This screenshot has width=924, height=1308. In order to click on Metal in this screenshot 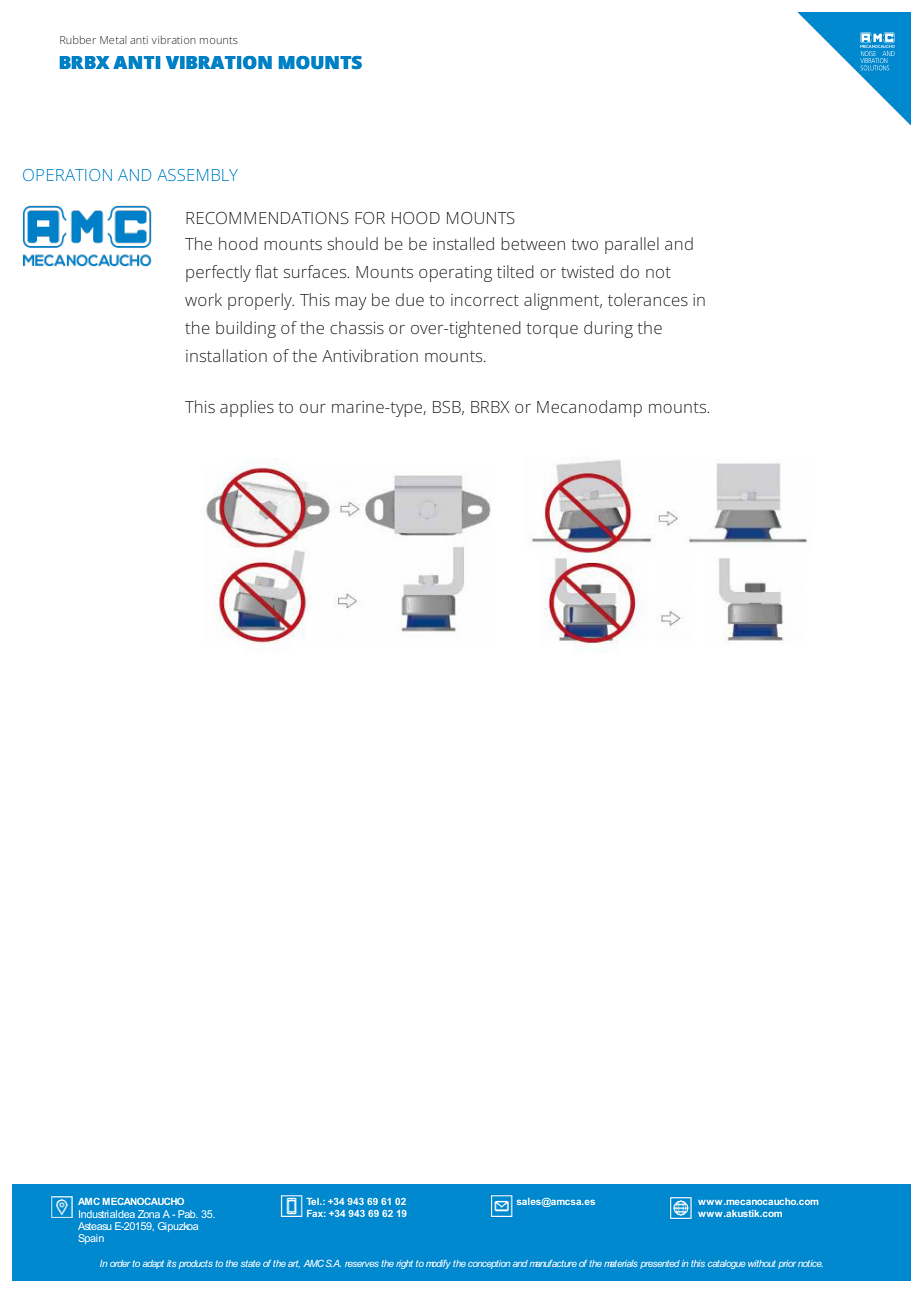, I will do `click(113, 40)`.
